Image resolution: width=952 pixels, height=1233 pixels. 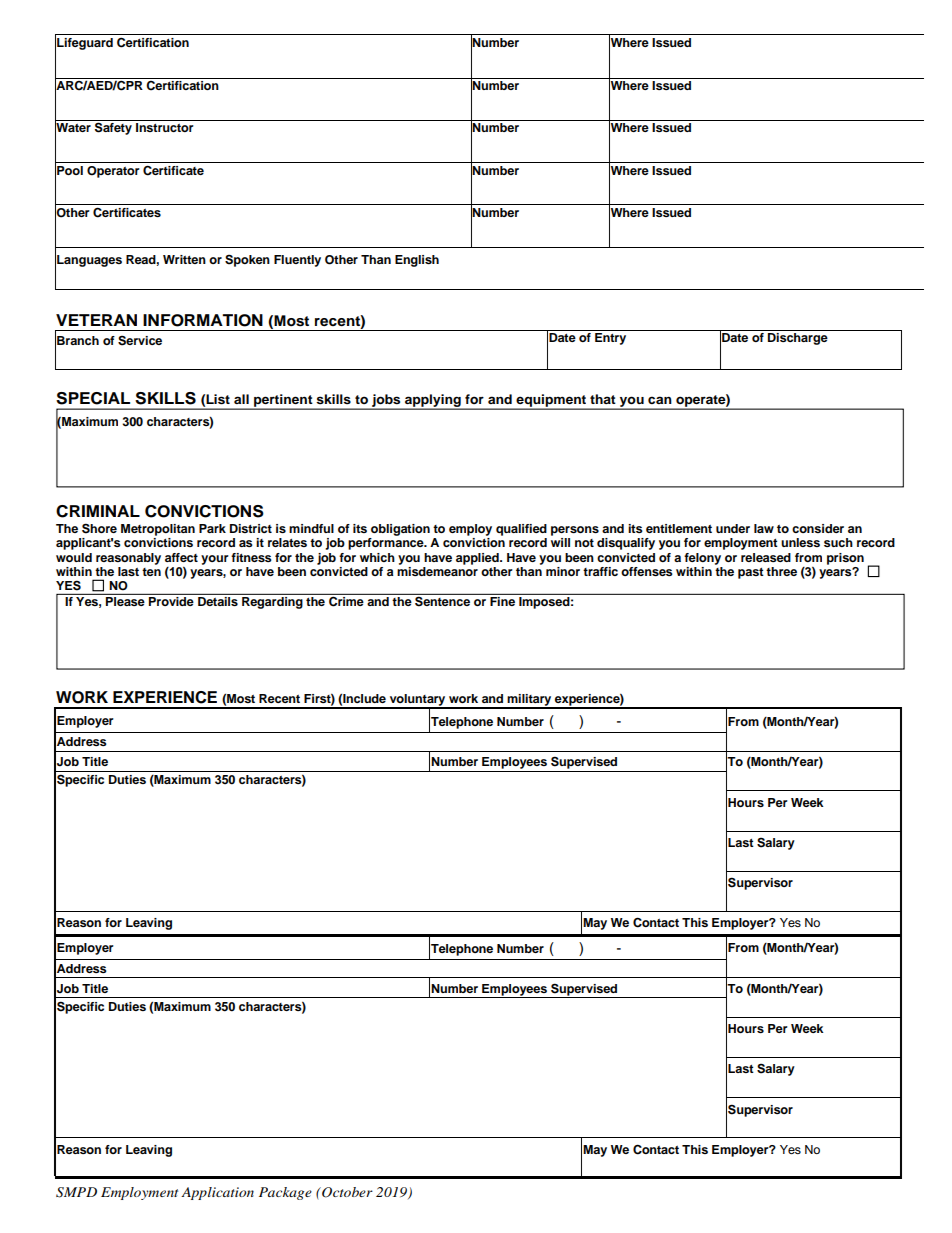 I want to click on Provide, so click(x=171, y=601).
